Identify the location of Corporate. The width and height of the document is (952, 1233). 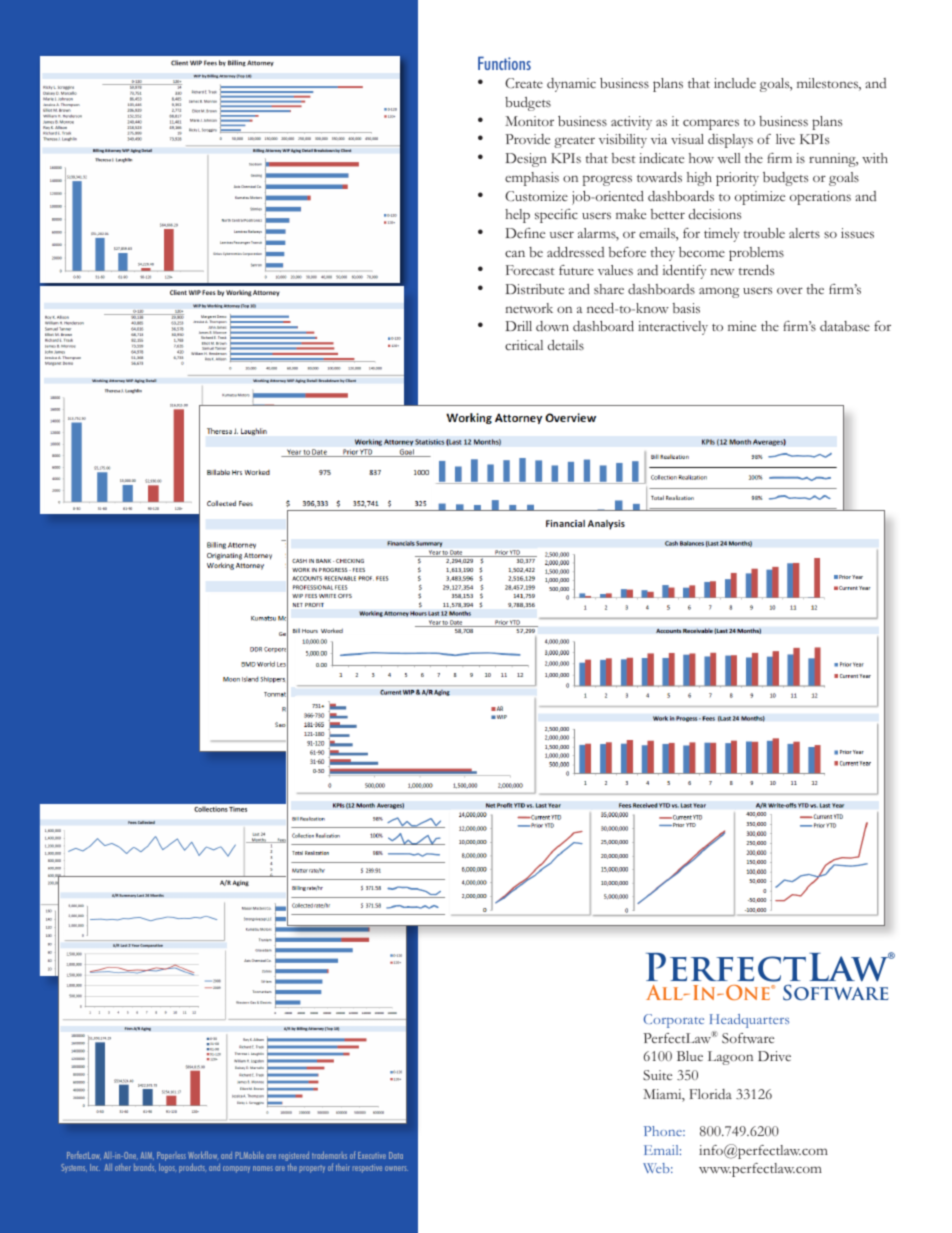
(674, 1021).
